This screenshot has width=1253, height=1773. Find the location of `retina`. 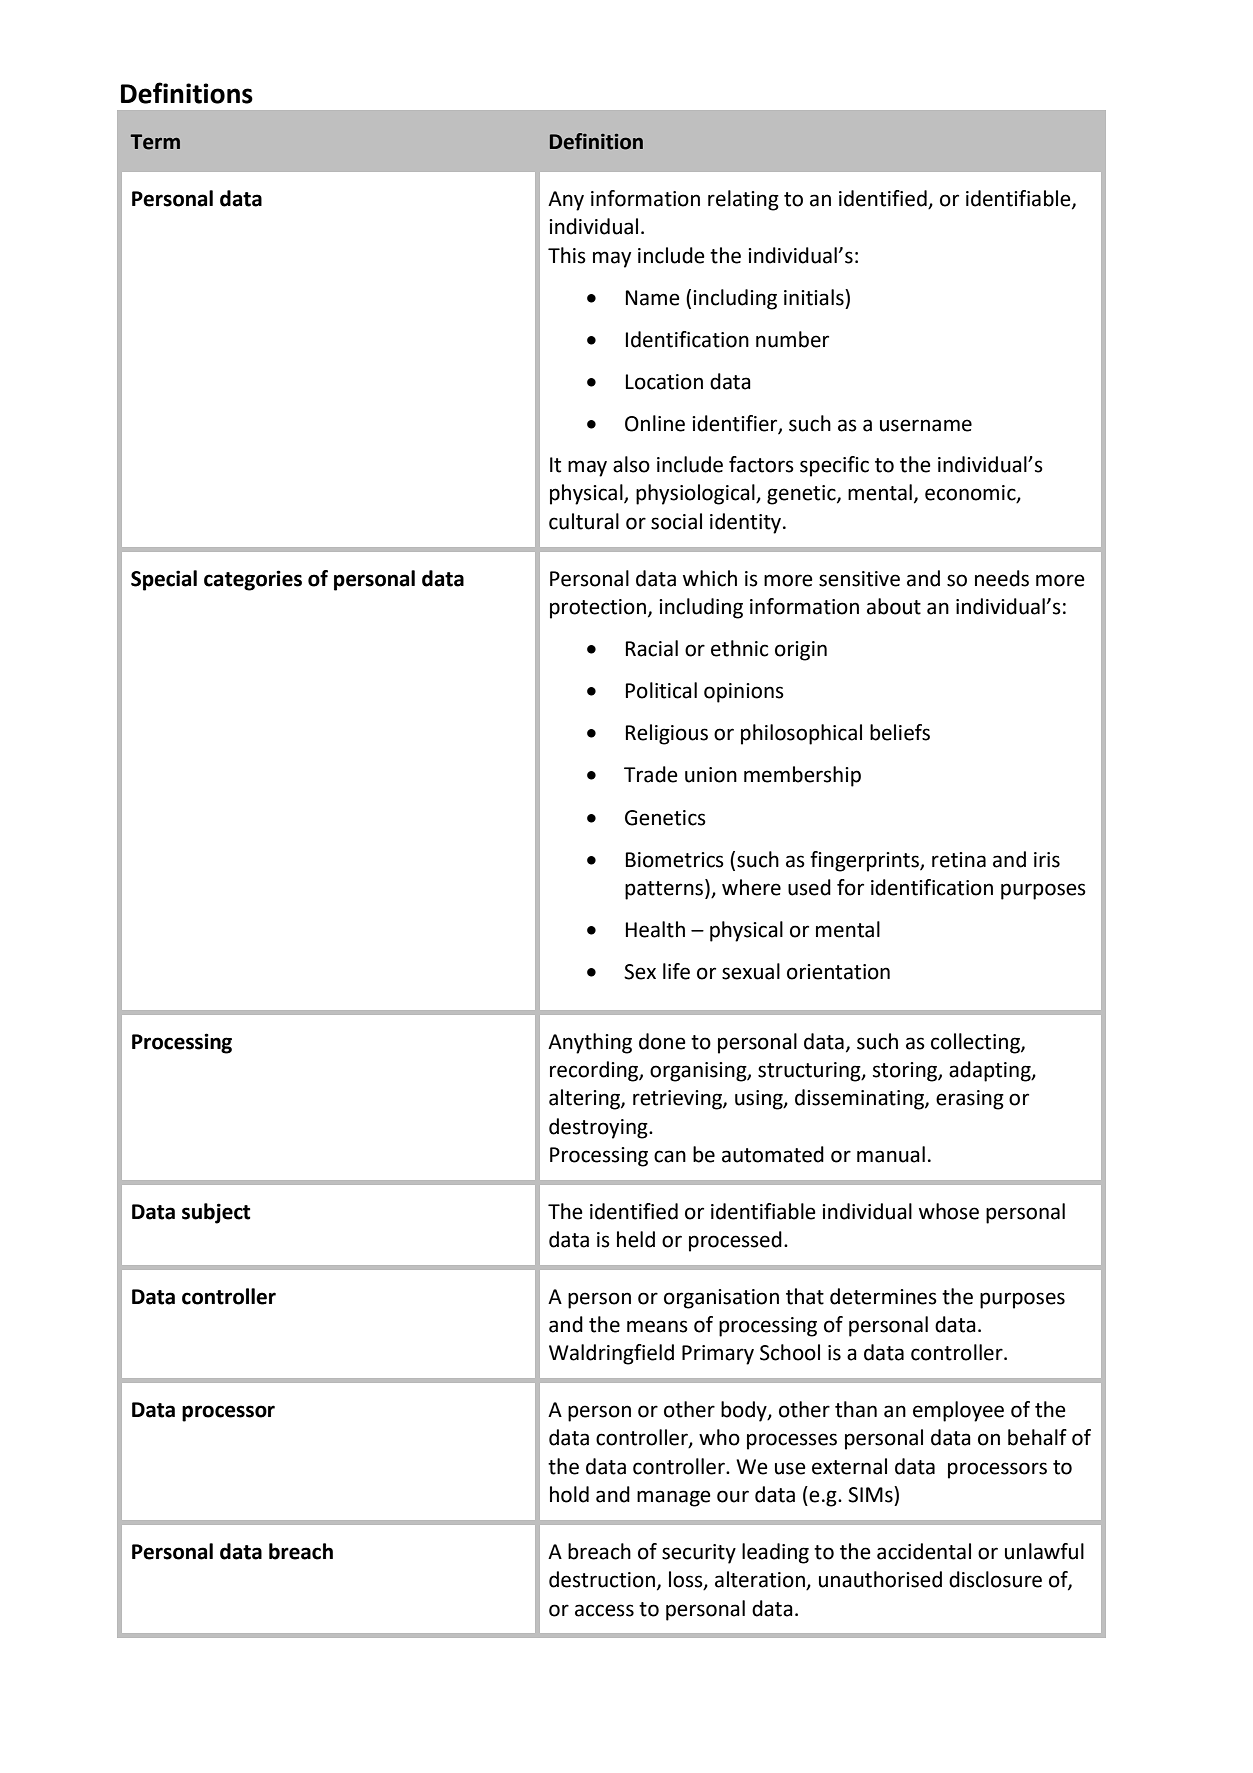

retina is located at coordinates (959, 860).
